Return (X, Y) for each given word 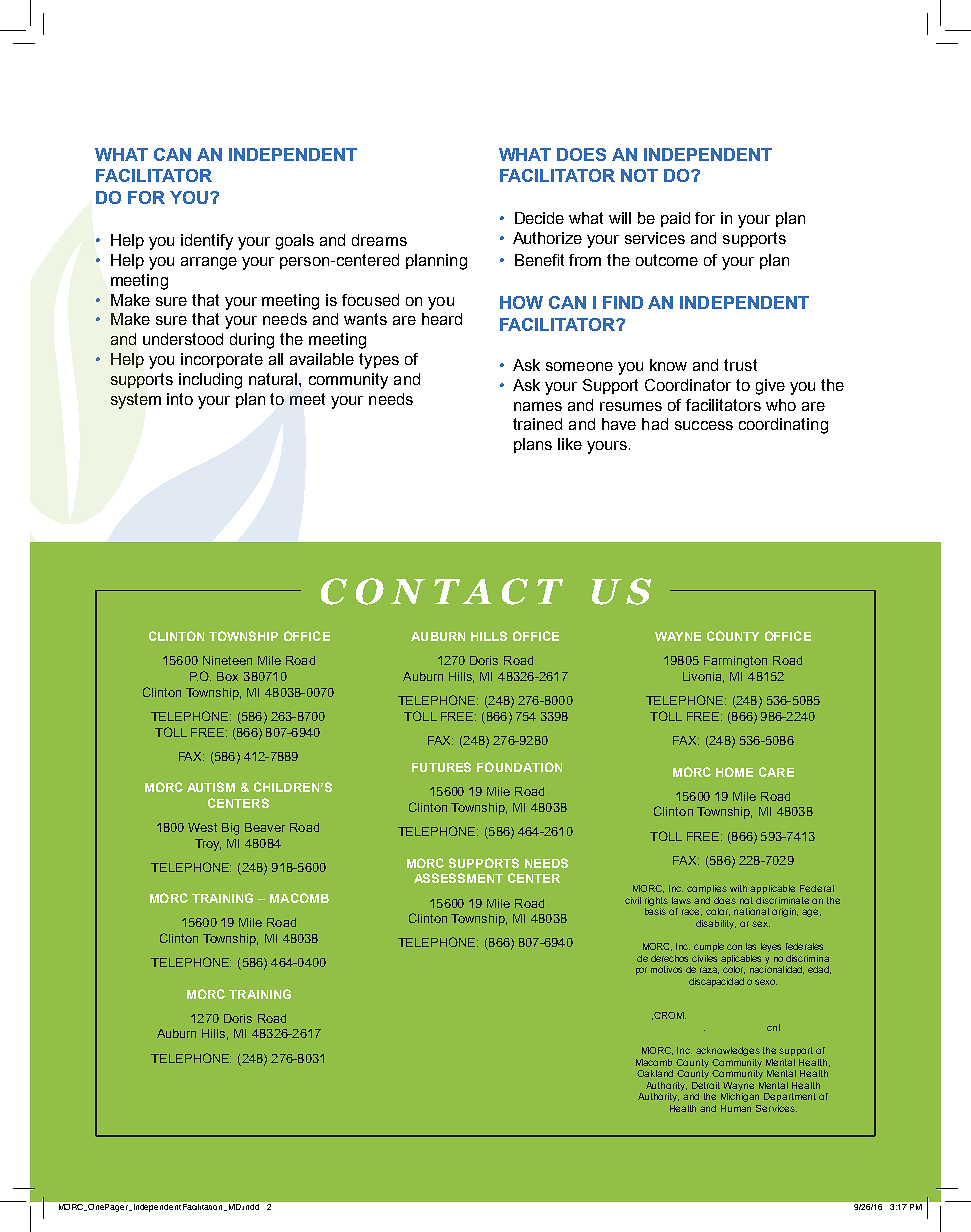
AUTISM (211, 787)
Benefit (539, 260)
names (538, 406)
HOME (734, 772)
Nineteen (227, 660)
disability (716, 924)
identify (207, 242)
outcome (667, 260)
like (570, 444)
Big (230, 829)
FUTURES (441, 767)
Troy (208, 845)
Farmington (735, 662)
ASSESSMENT (458, 878)
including (210, 381)
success (704, 425)
